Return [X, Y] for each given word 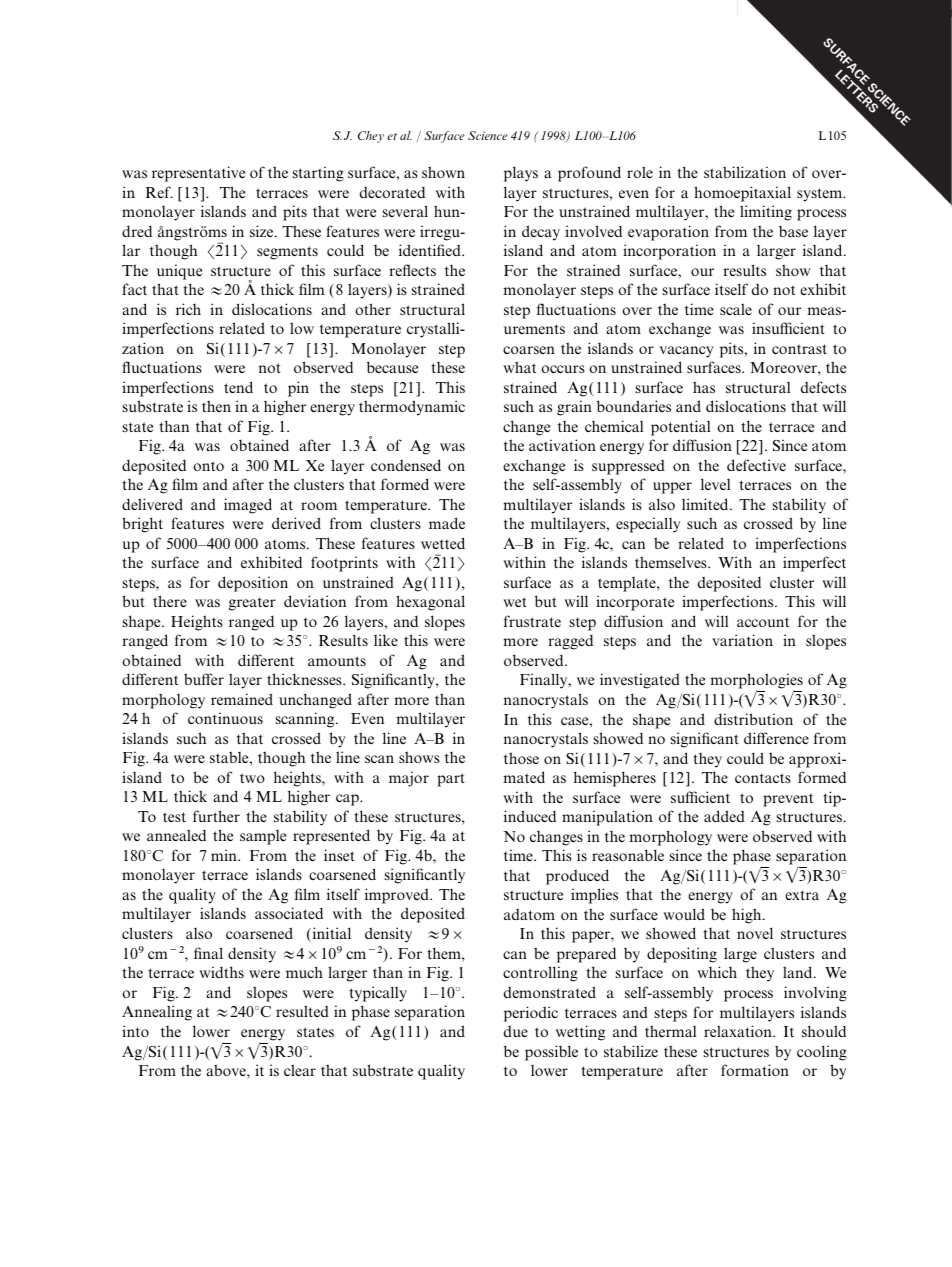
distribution [753, 719]
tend [238, 387]
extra [802, 895]
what [519, 367]
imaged [248, 506]
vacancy [686, 352]
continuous [225, 718]
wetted [443, 543]
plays [521, 174]
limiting [766, 213]
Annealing [157, 1013]
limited [706, 504]
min [225, 855]
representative [198, 174]
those [521, 758]
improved [398, 896]
